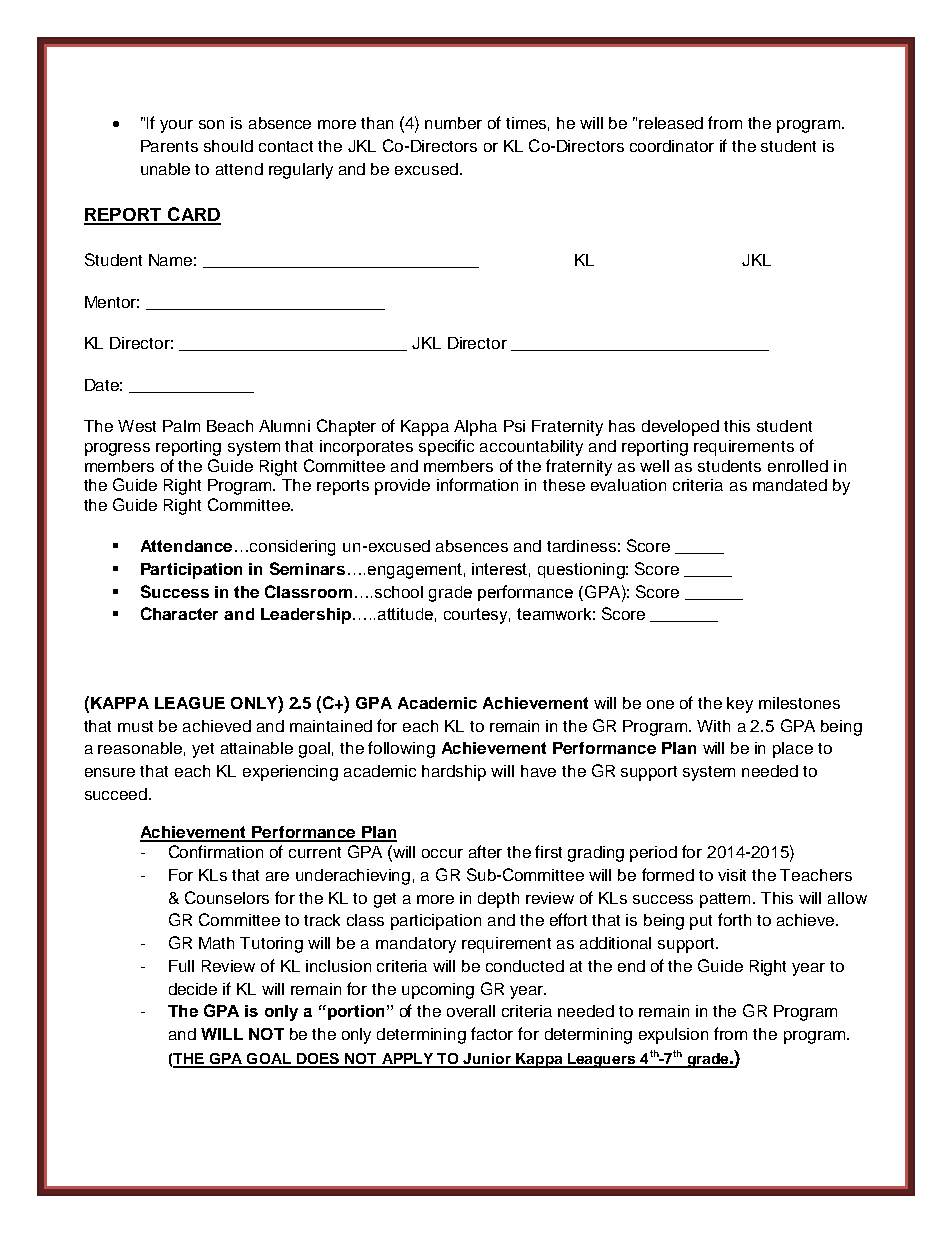 The height and width of the image is (1233, 952). Describe the element at coordinates (485, 851) in the image. I see `after` at that location.
